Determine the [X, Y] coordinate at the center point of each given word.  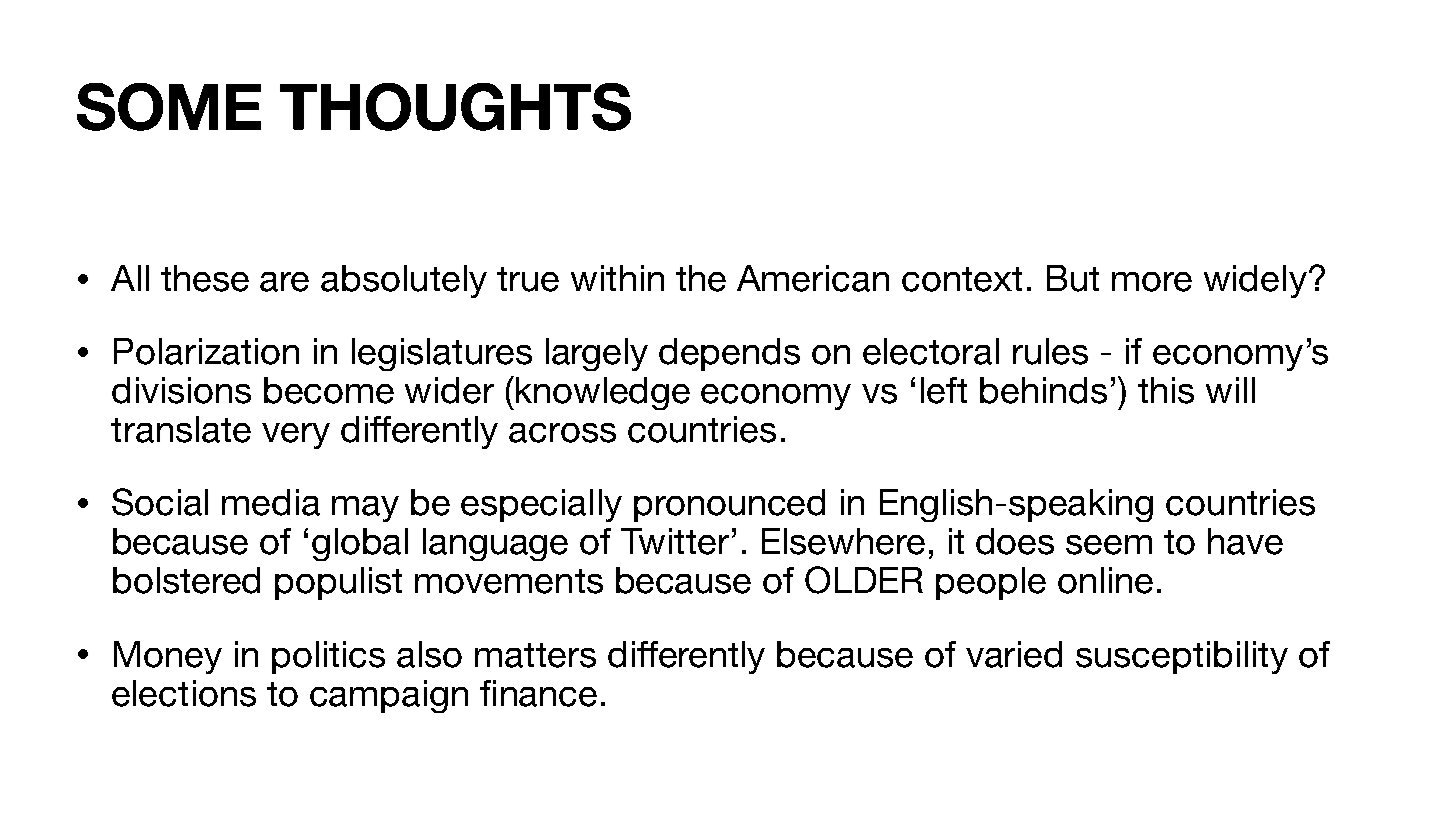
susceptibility [1182, 657]
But [1073, 278]
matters [535, 655]
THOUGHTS [455, 107]
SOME [169, 107]
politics [328, 657]
